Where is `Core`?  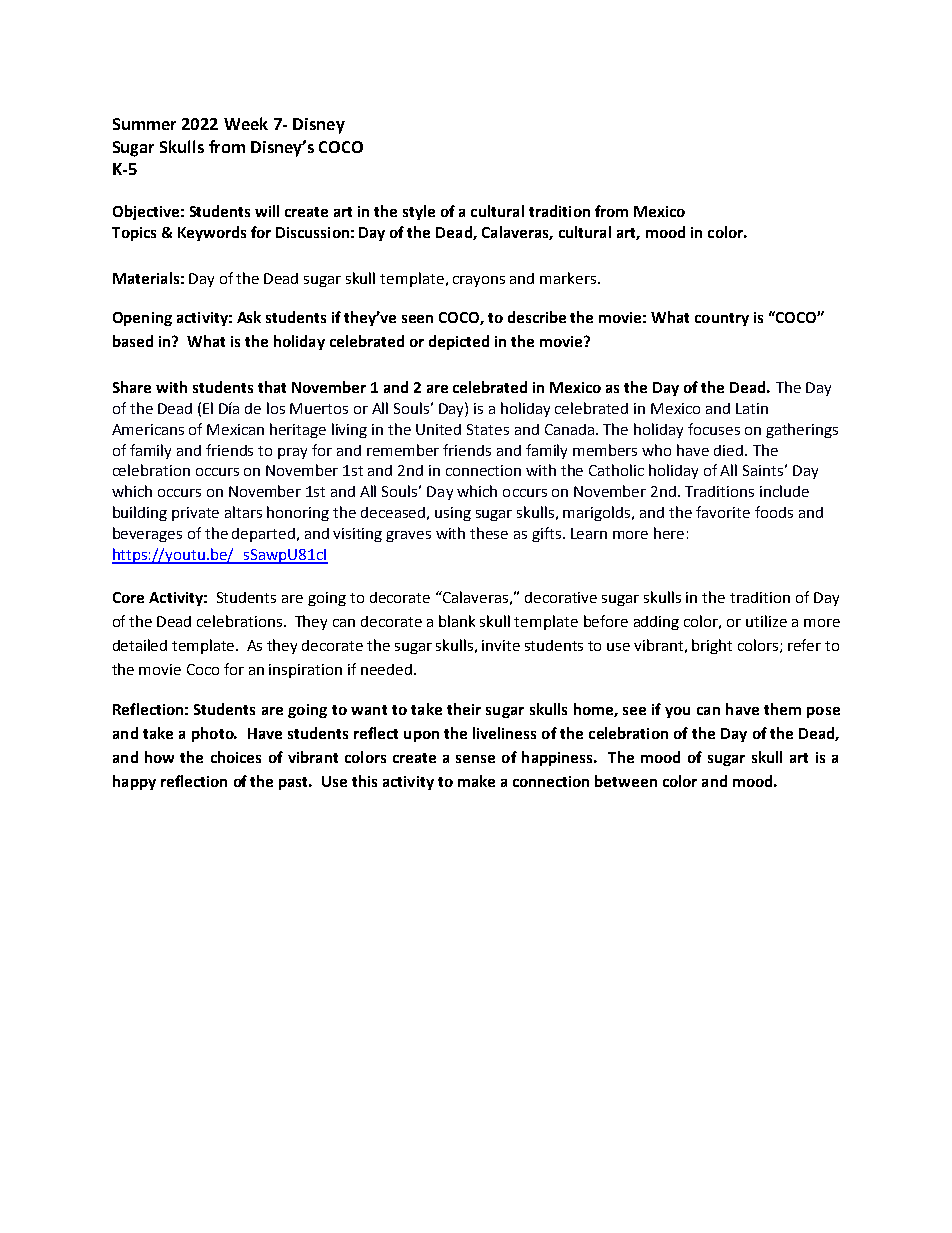 Core is located at coordinates (128, 597).
